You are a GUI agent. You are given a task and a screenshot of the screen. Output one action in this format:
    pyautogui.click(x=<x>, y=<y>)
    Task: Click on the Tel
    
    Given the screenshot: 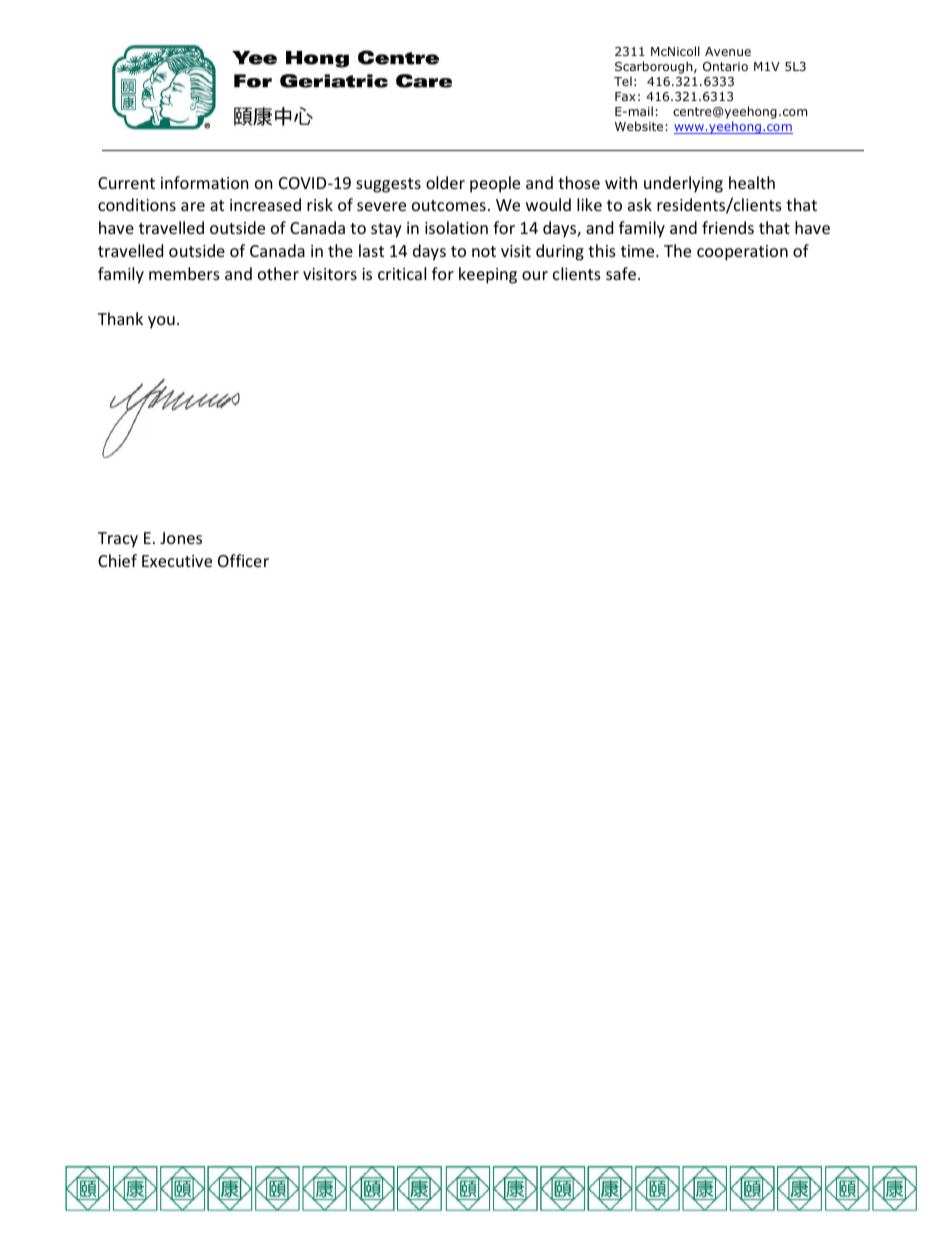 What is the action you would take?
    pyautogui.click(x=623, y=81)
